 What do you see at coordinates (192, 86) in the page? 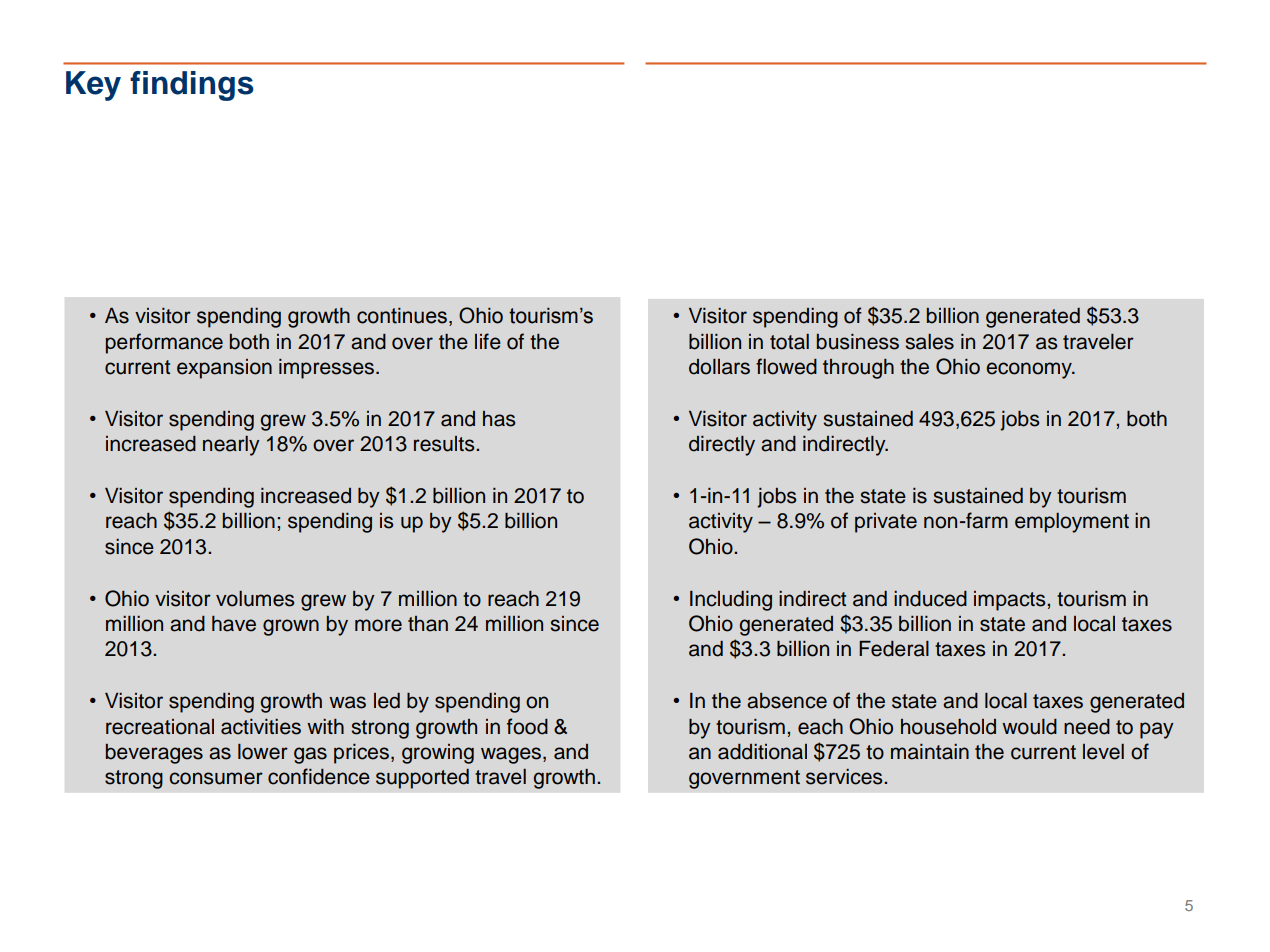
I see `findings` at bounding box center [192, 86].
